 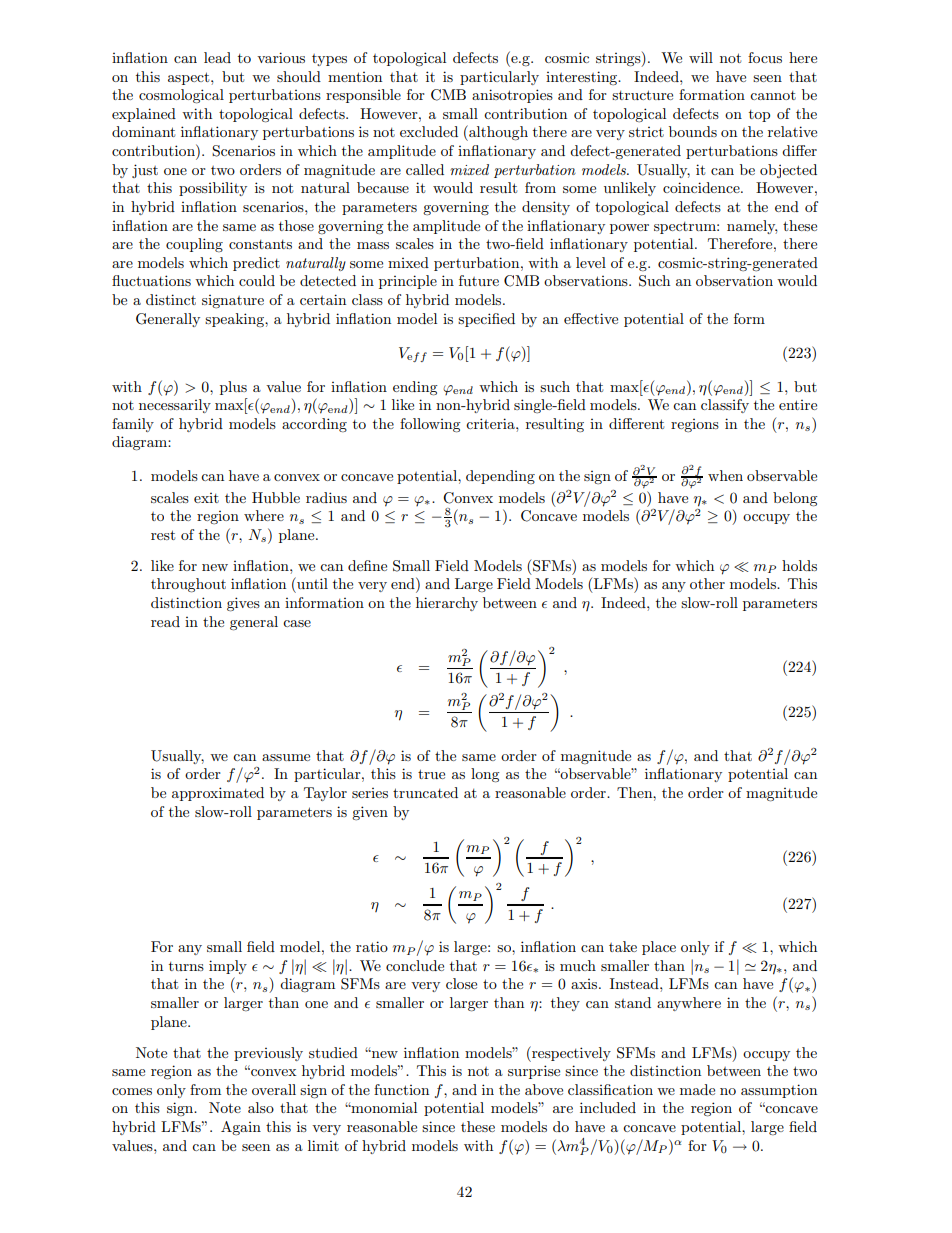 What do you see at coordinates (707, 583) in the screenshot?
I see `other` at bounding box center [707, 583].
